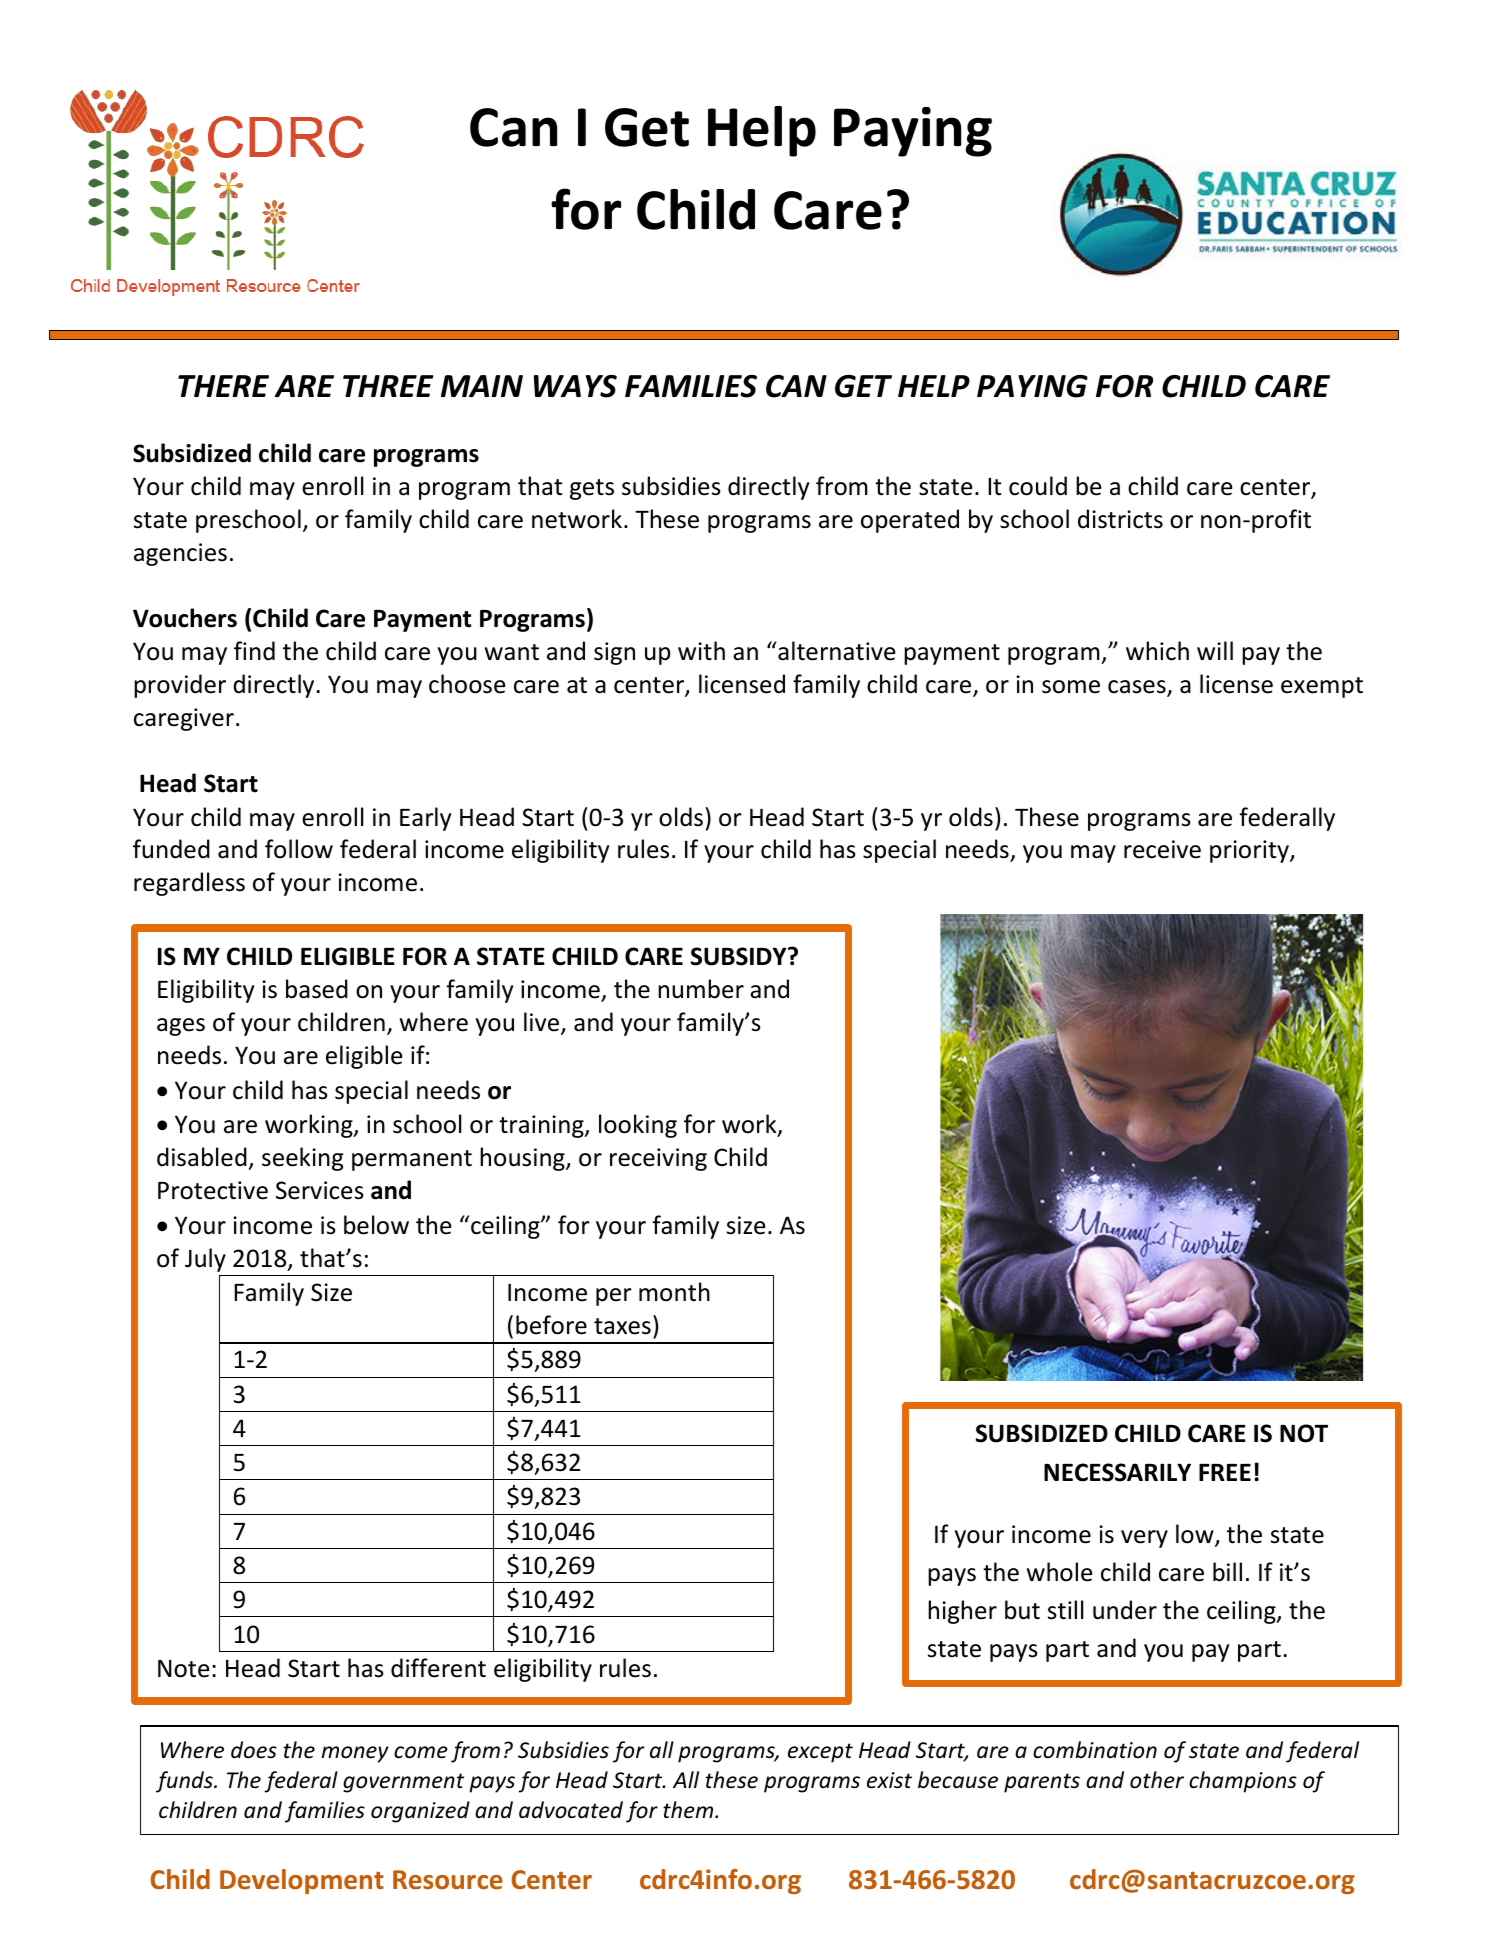 Image resolution: width=1505 pixels, height=1948 pixels. Describe the element at coordinates (302, 1881) in the document. I see `Development` at that location.
